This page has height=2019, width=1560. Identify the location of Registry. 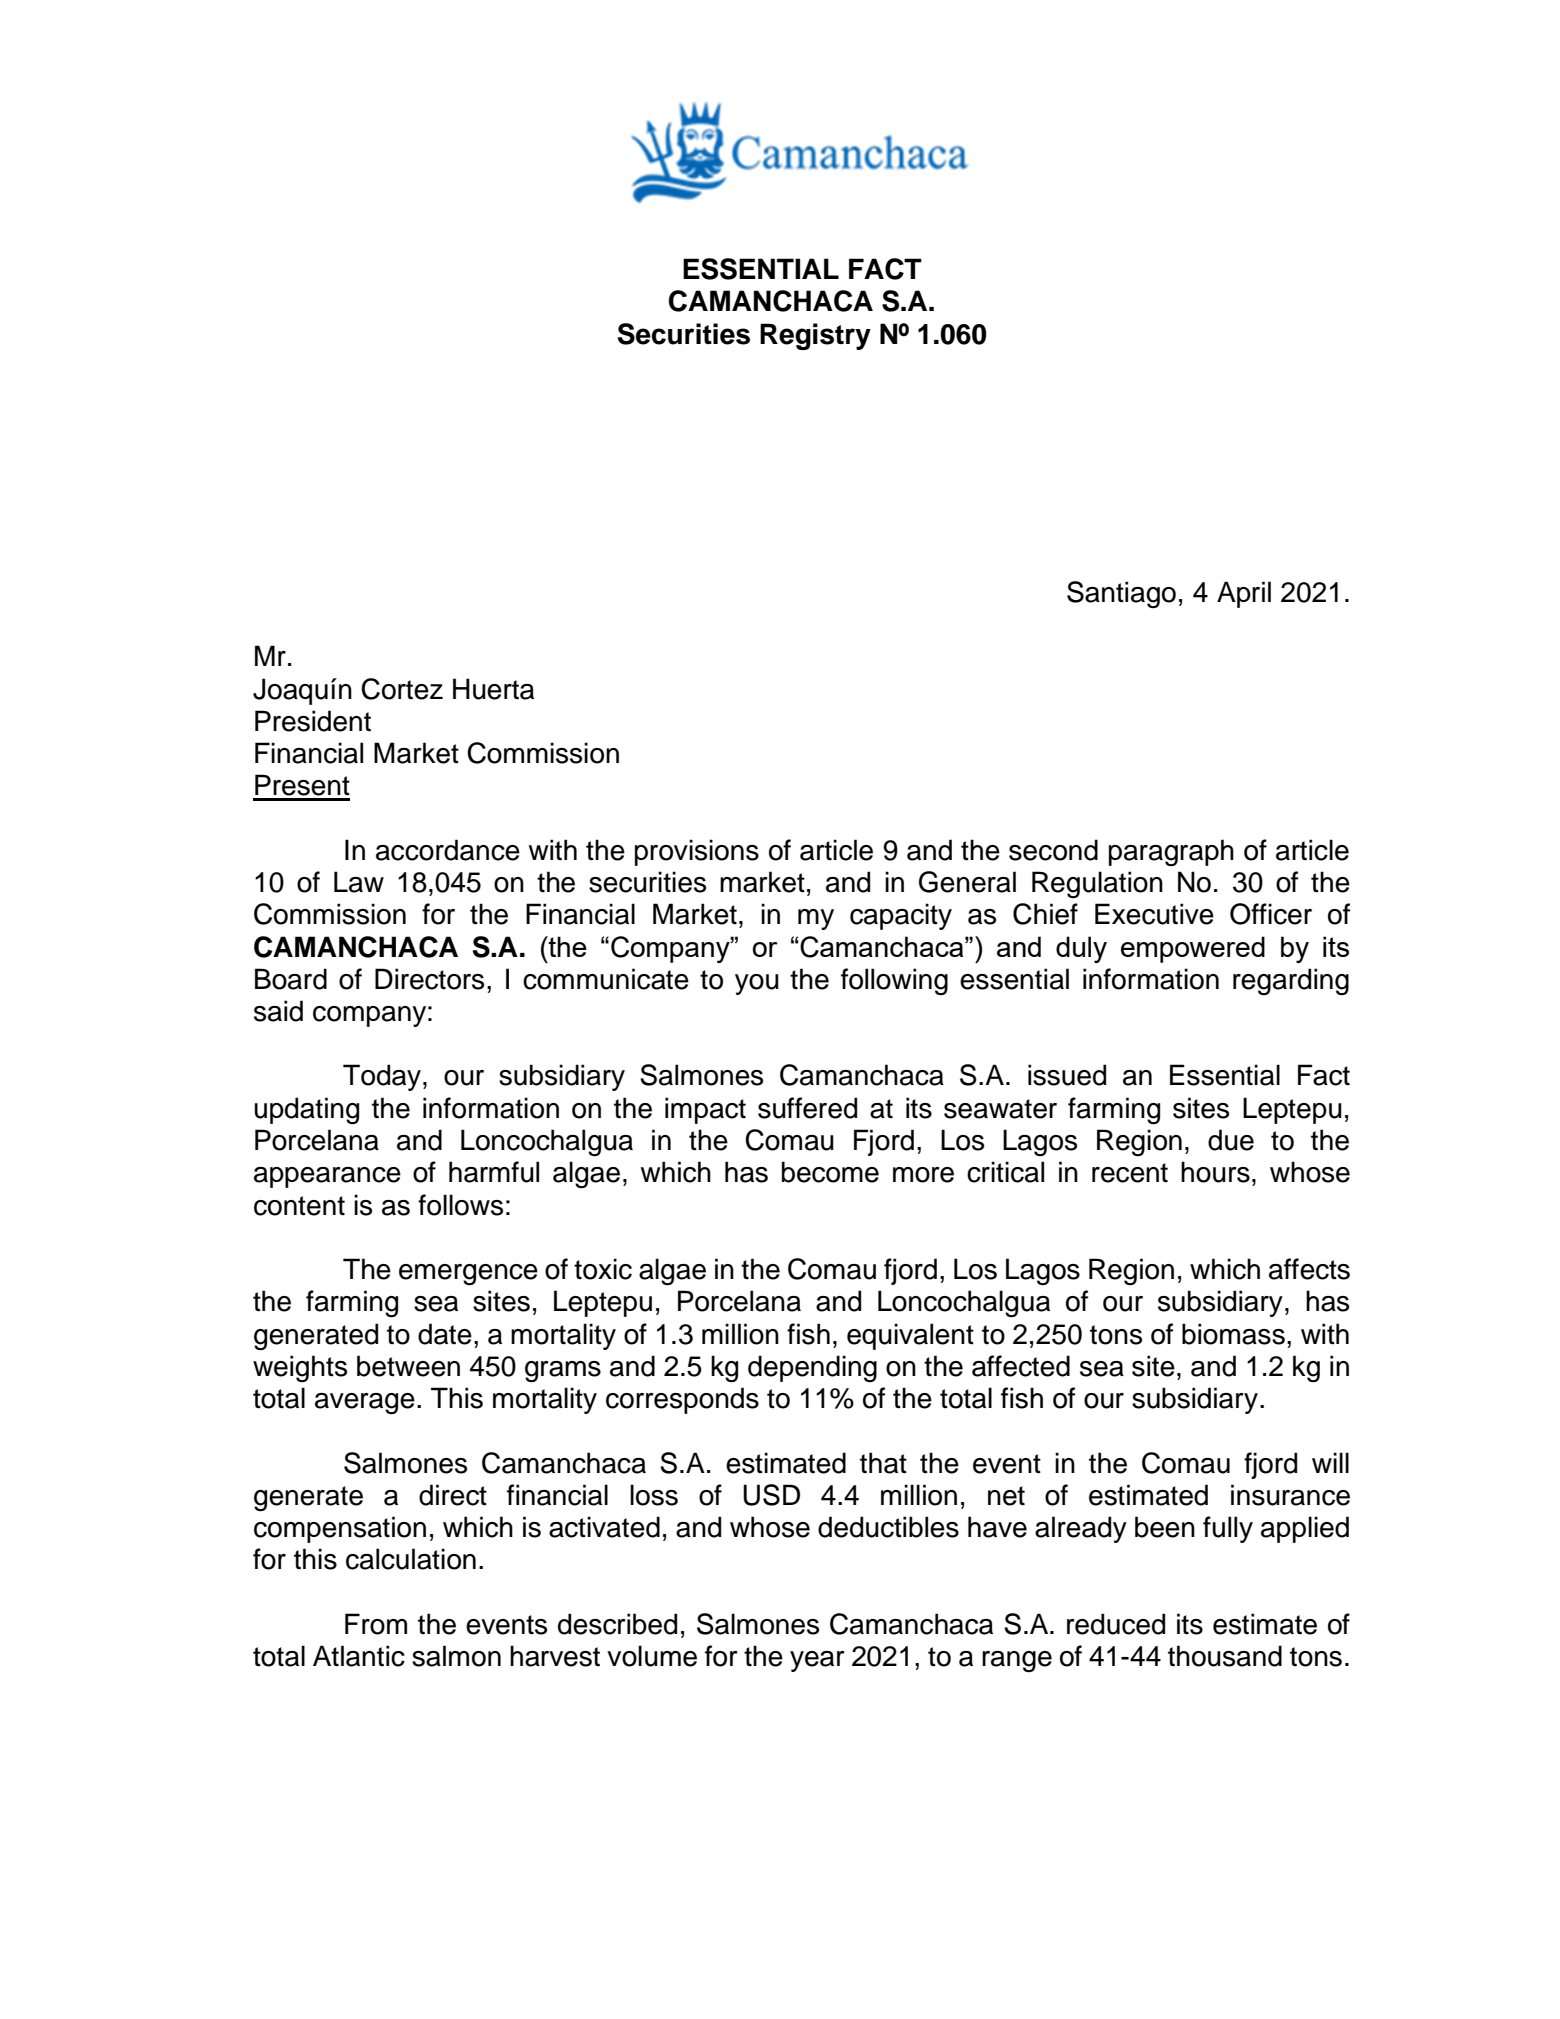
(815, 336).
